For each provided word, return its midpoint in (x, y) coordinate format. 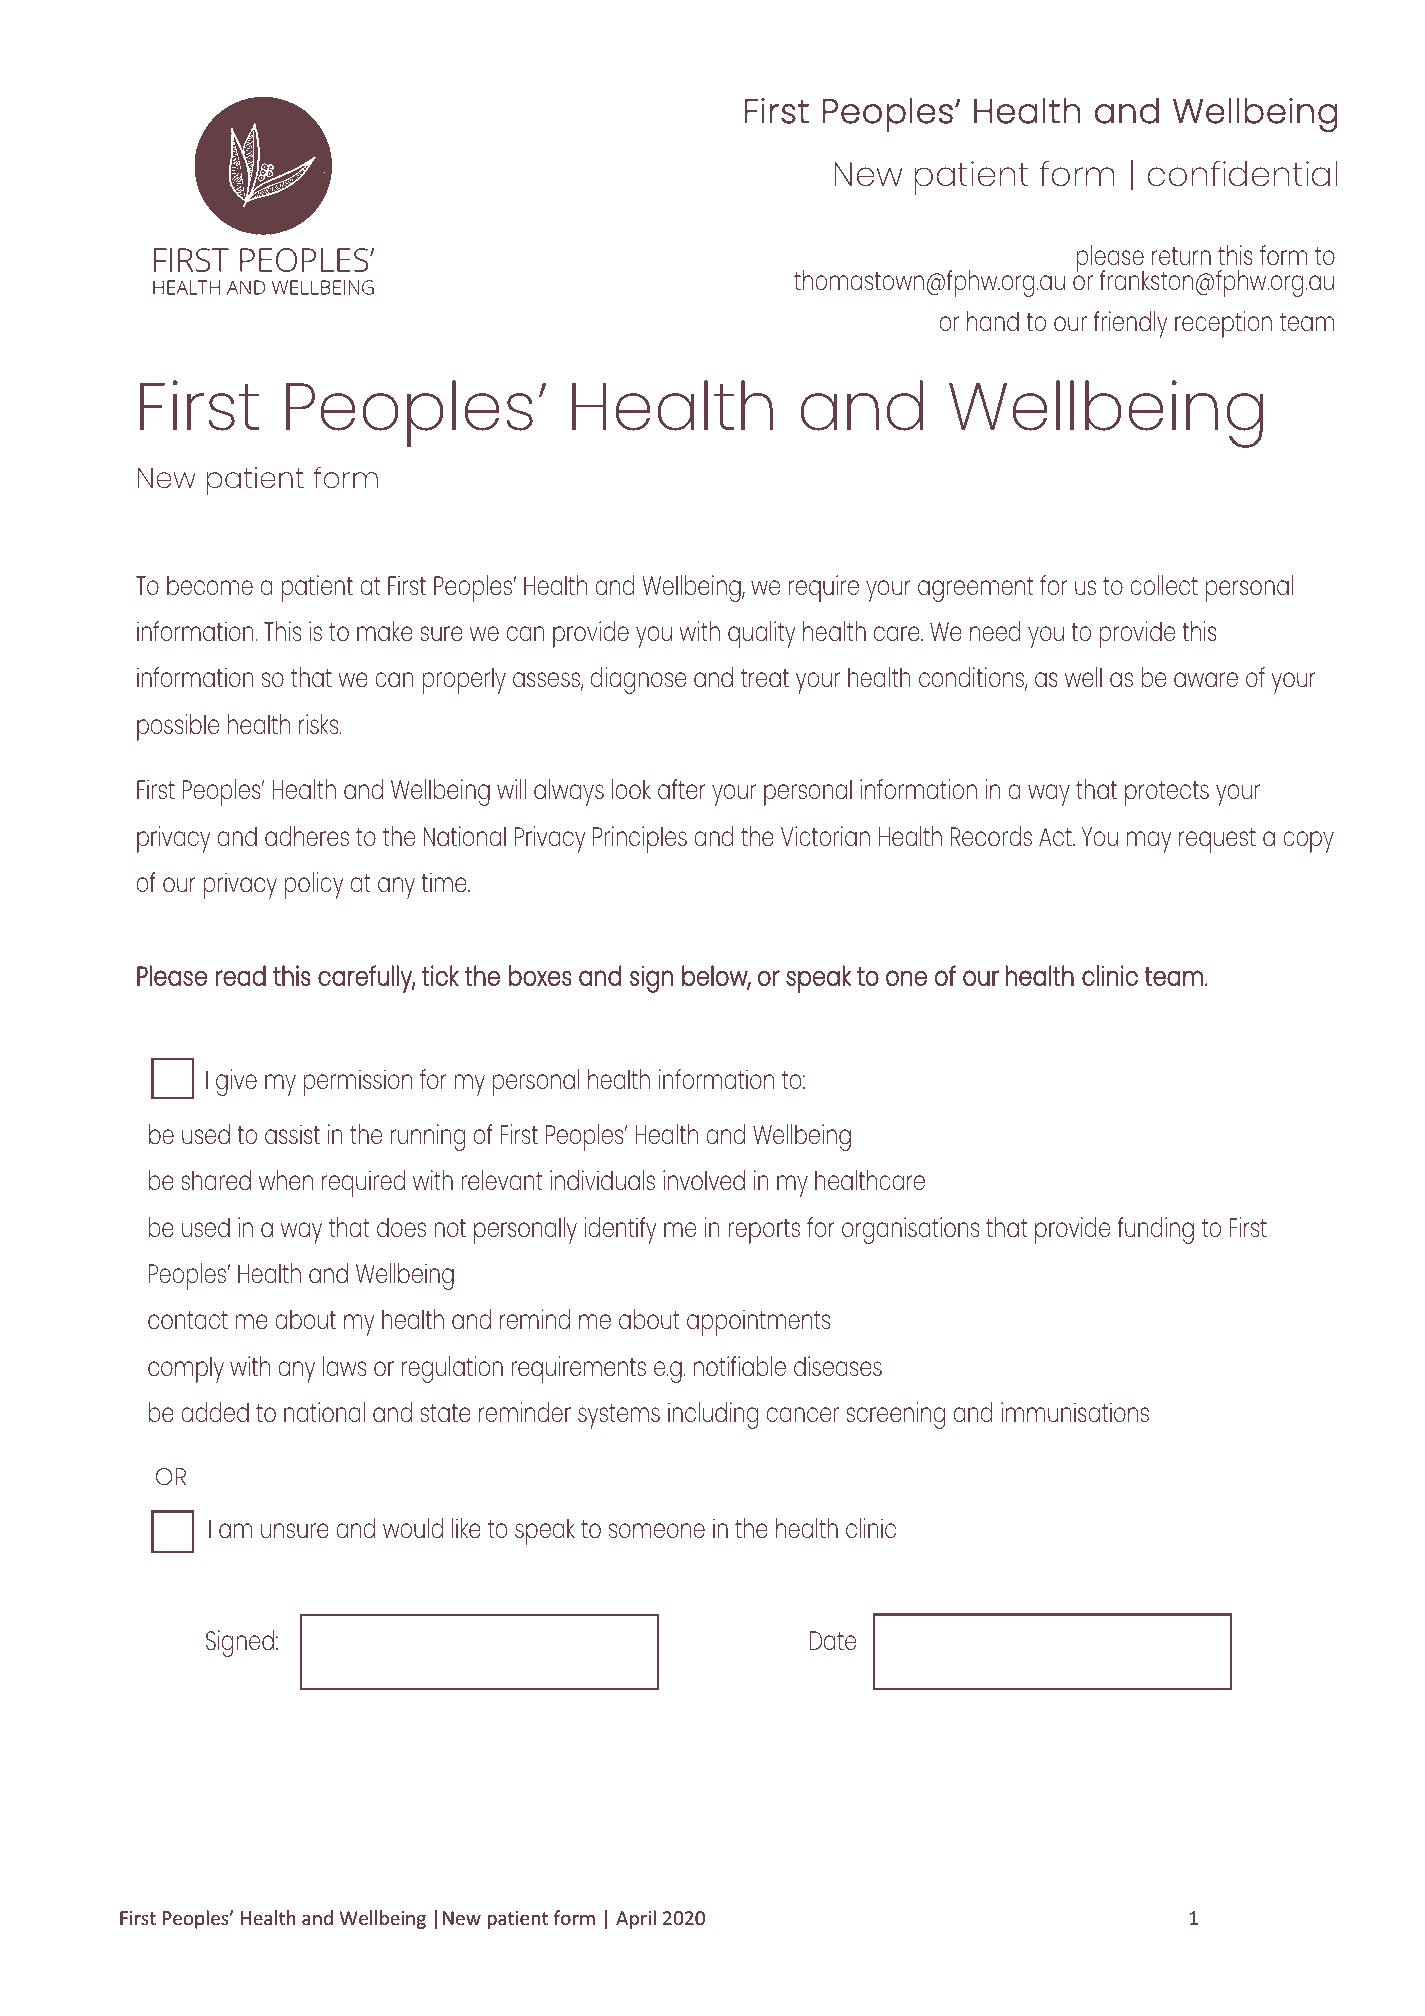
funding (1155, 1230)
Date (833, 1640)
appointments (758, 1322)
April (636, 1919)
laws (344, 1366)
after (682, 789)
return (1181, 256)
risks (320, 724)
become (210, 585)
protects (1167, 793)
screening (895, 1415)
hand (993, 321)
